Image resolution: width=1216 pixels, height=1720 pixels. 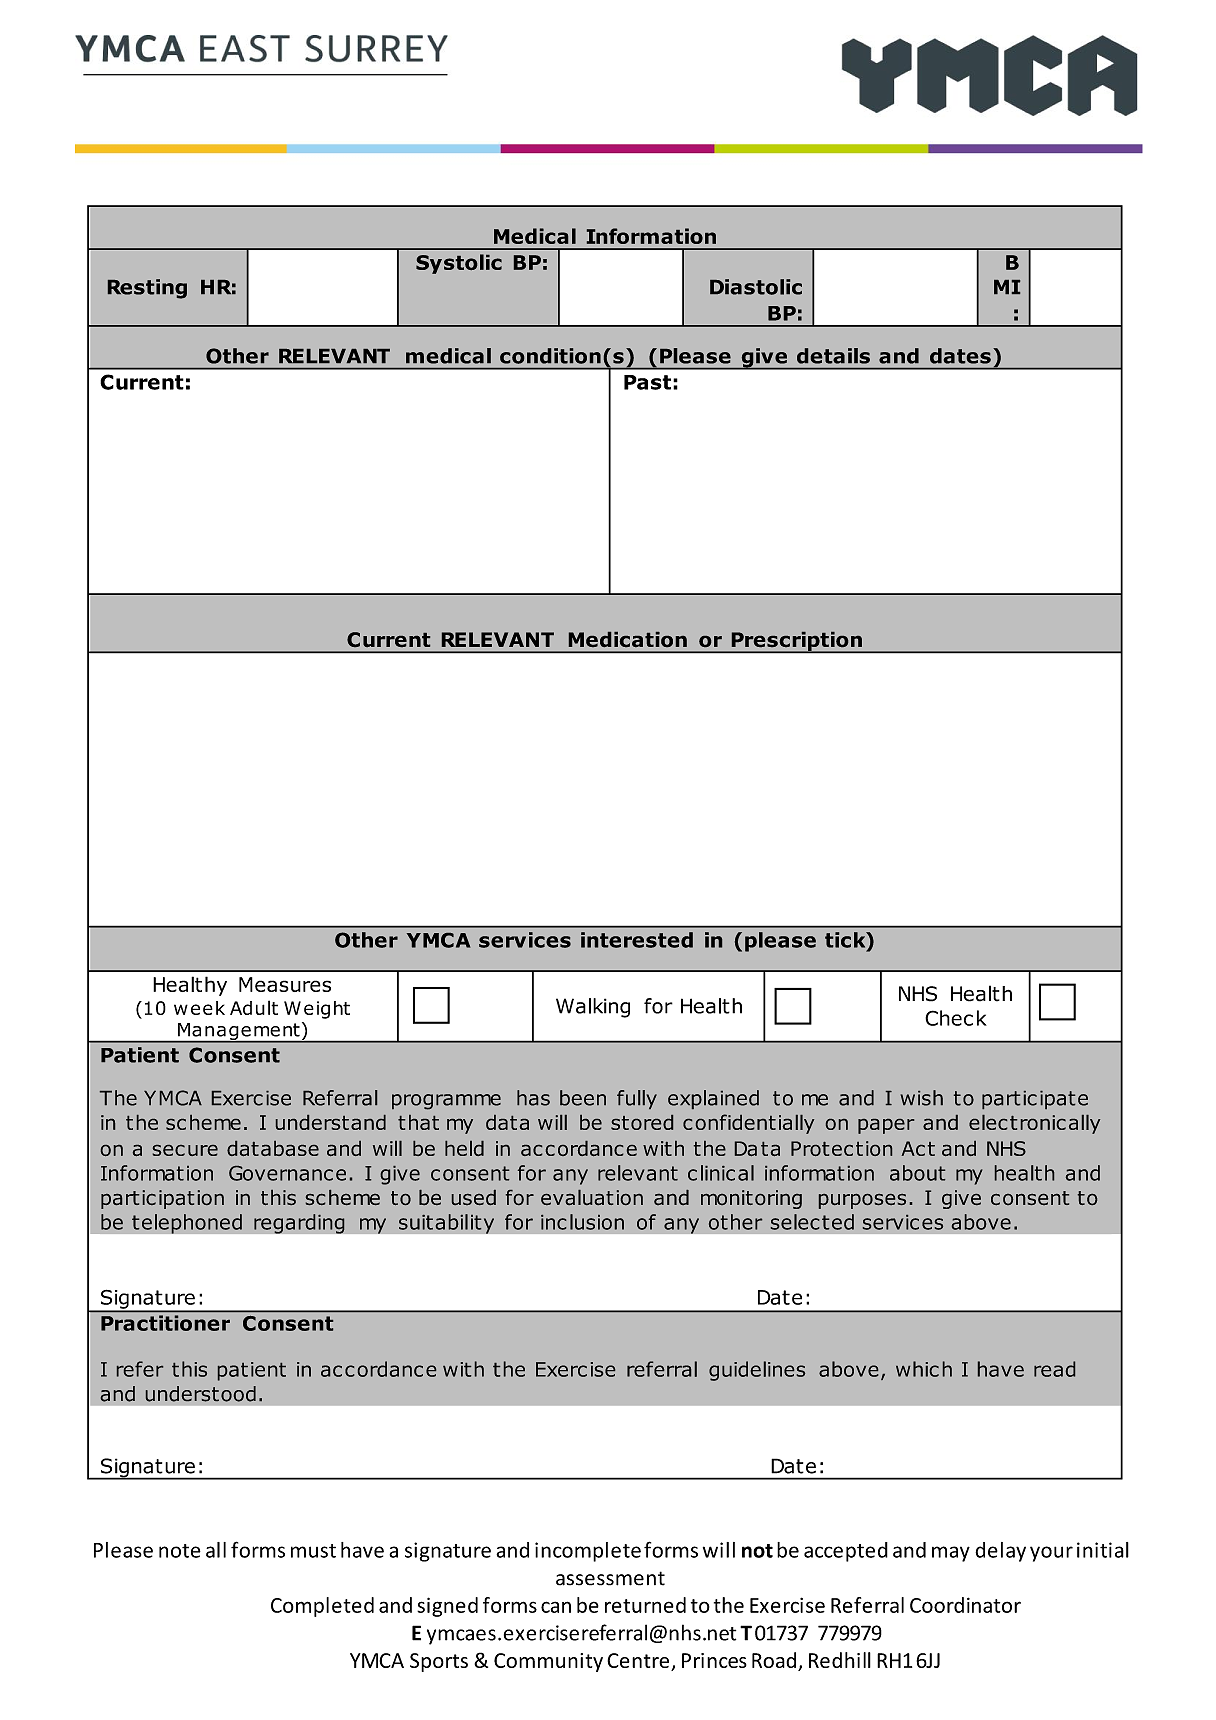 What do you see at coordinates (833, 356) in the page?
I see `details` at bounding box center [833, 356].
